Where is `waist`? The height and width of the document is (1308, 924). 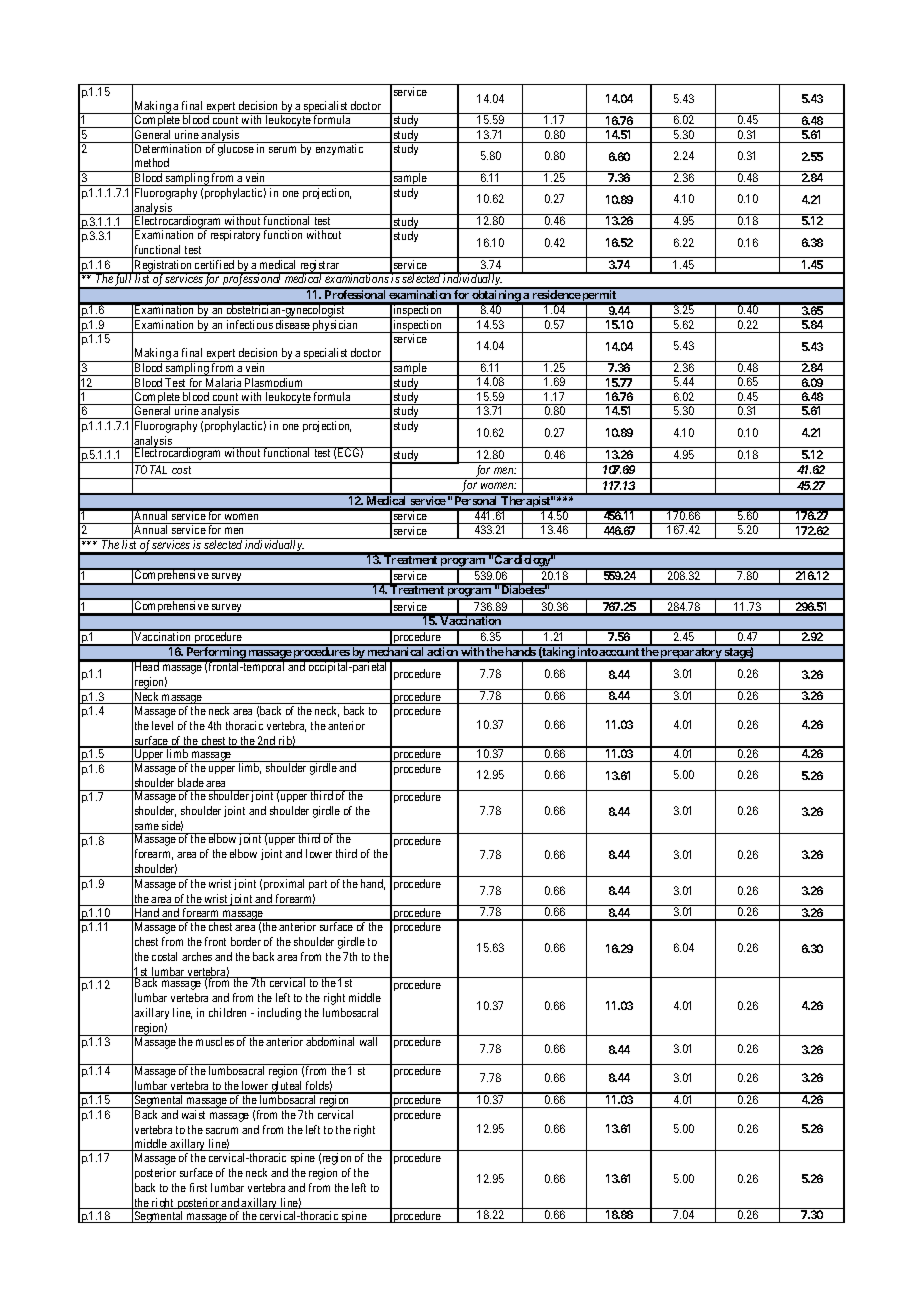
waist is located at coordinates (193, 1114).
